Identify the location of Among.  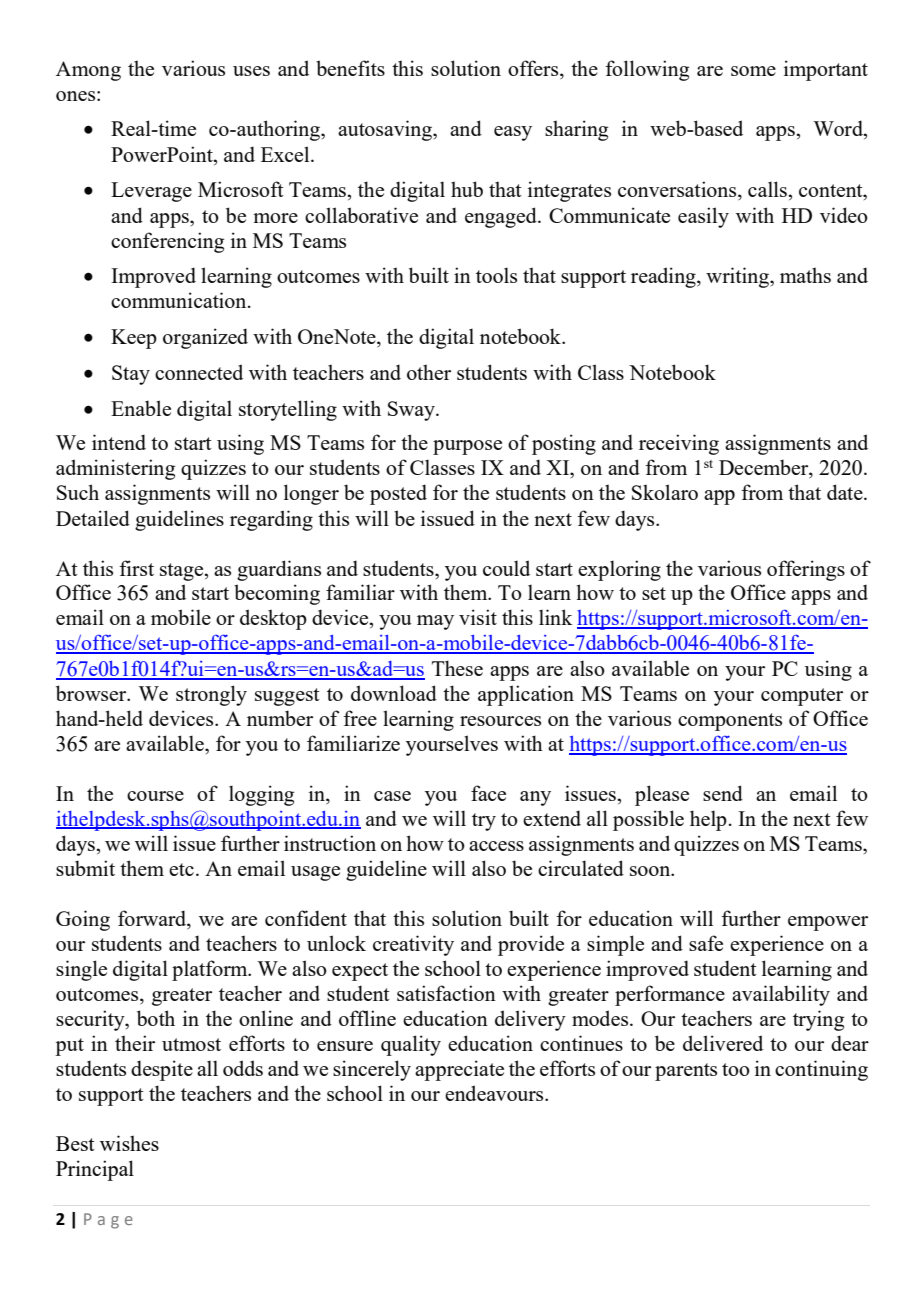
(88, 71).
